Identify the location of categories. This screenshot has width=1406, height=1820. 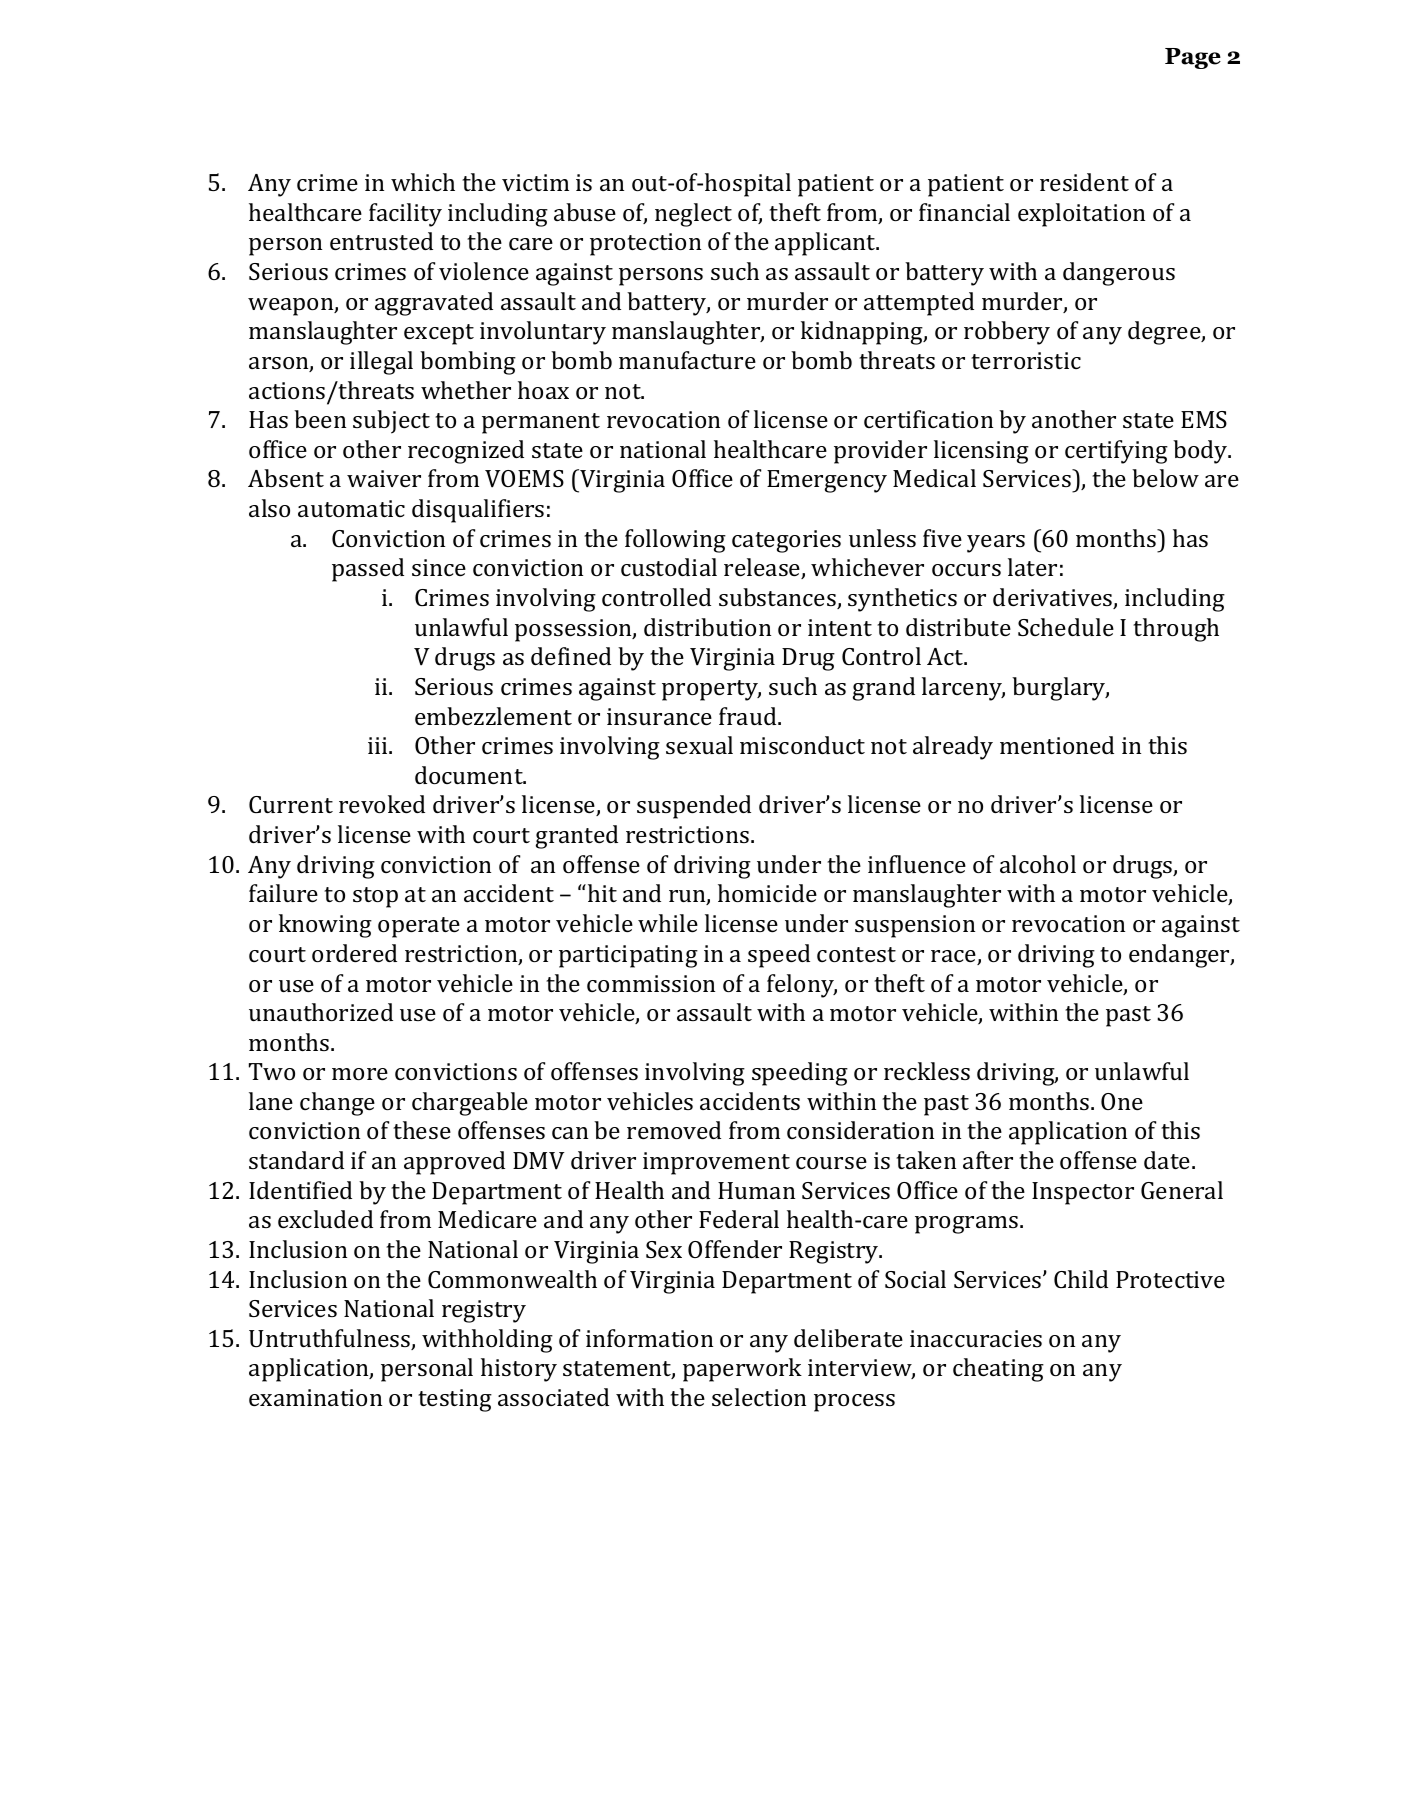
(786, 541).
